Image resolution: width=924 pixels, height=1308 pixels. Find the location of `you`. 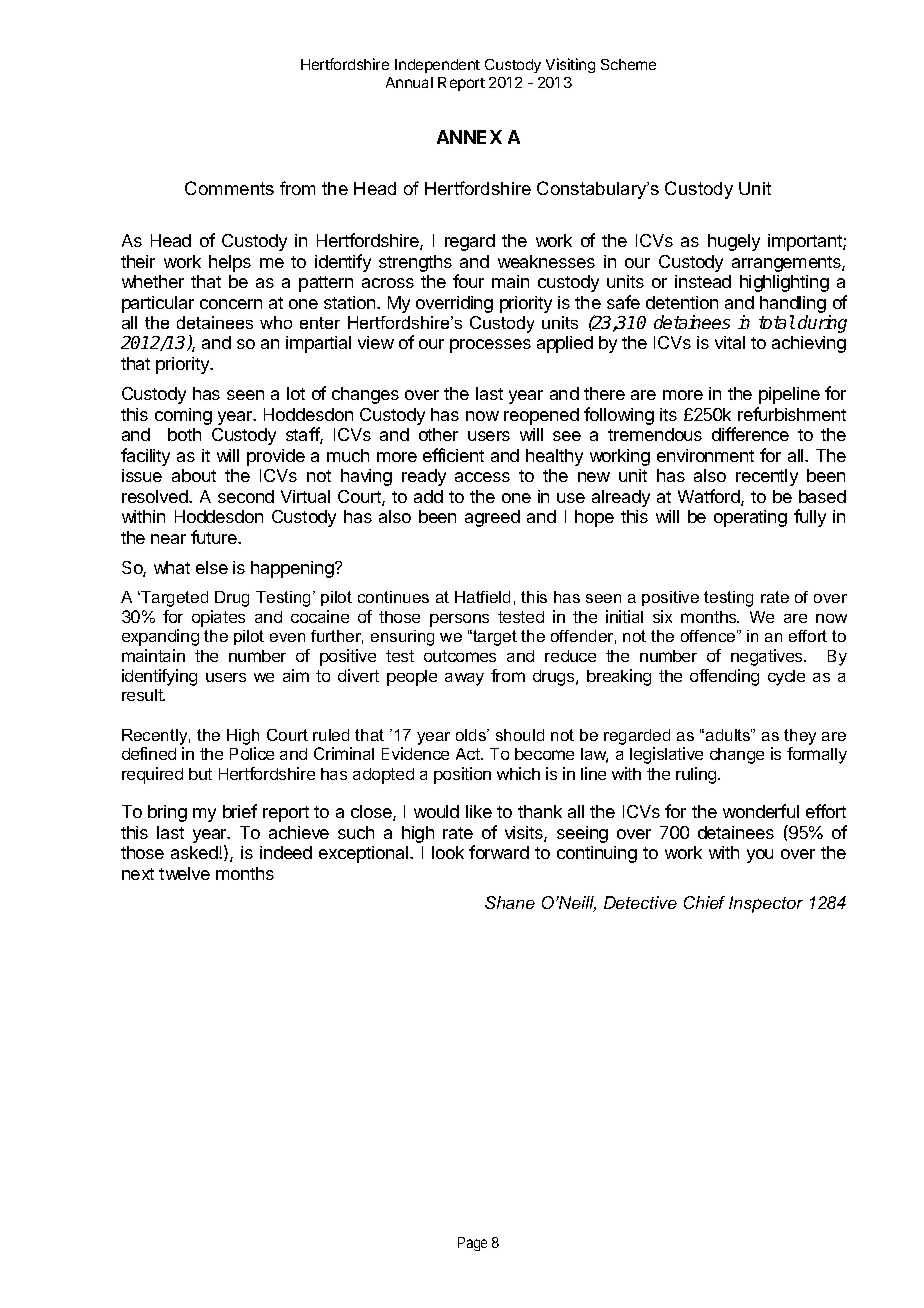

you is located at coordinates (760, 856).
